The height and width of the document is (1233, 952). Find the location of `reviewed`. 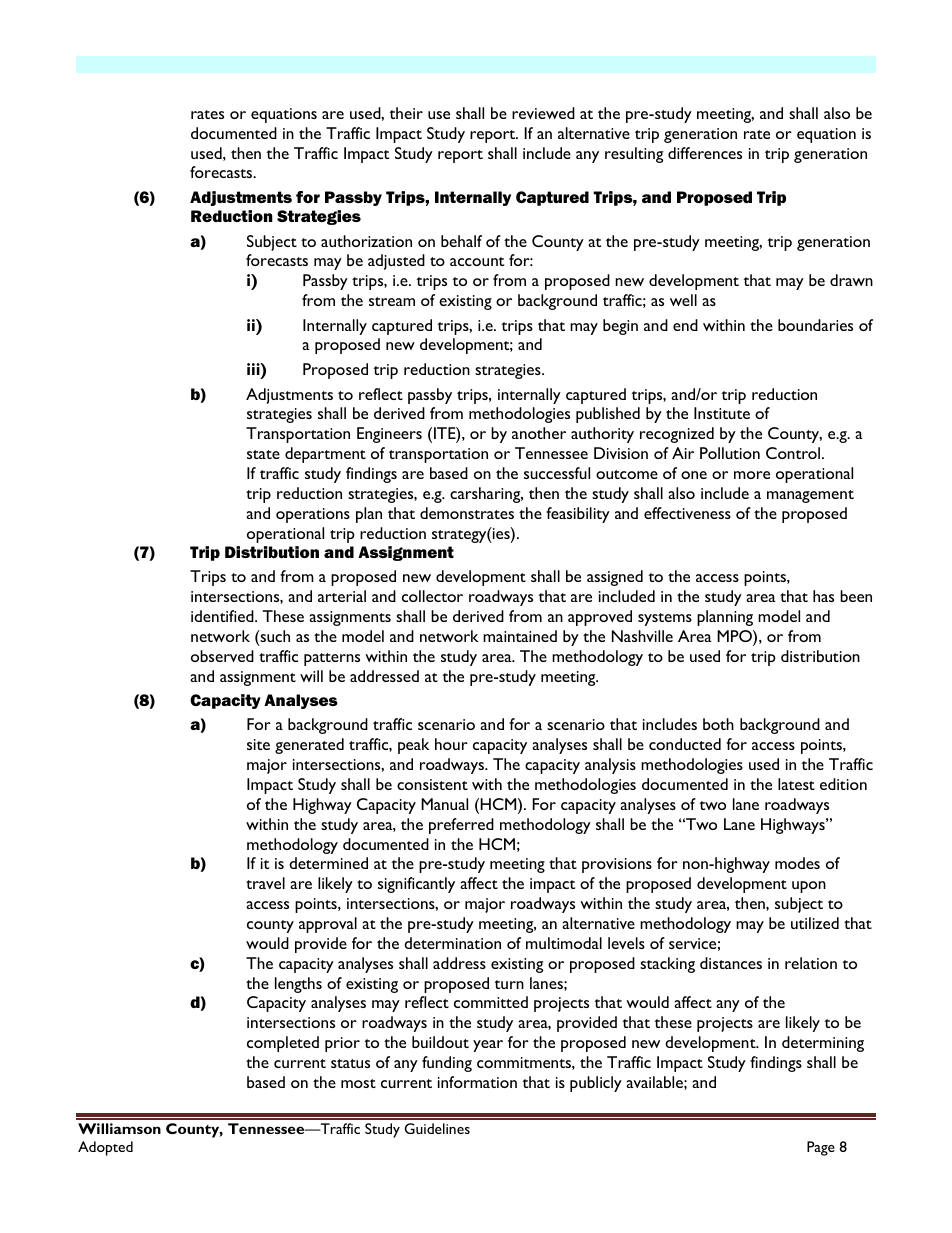

reviewed is located at coordinates (543, 113).
